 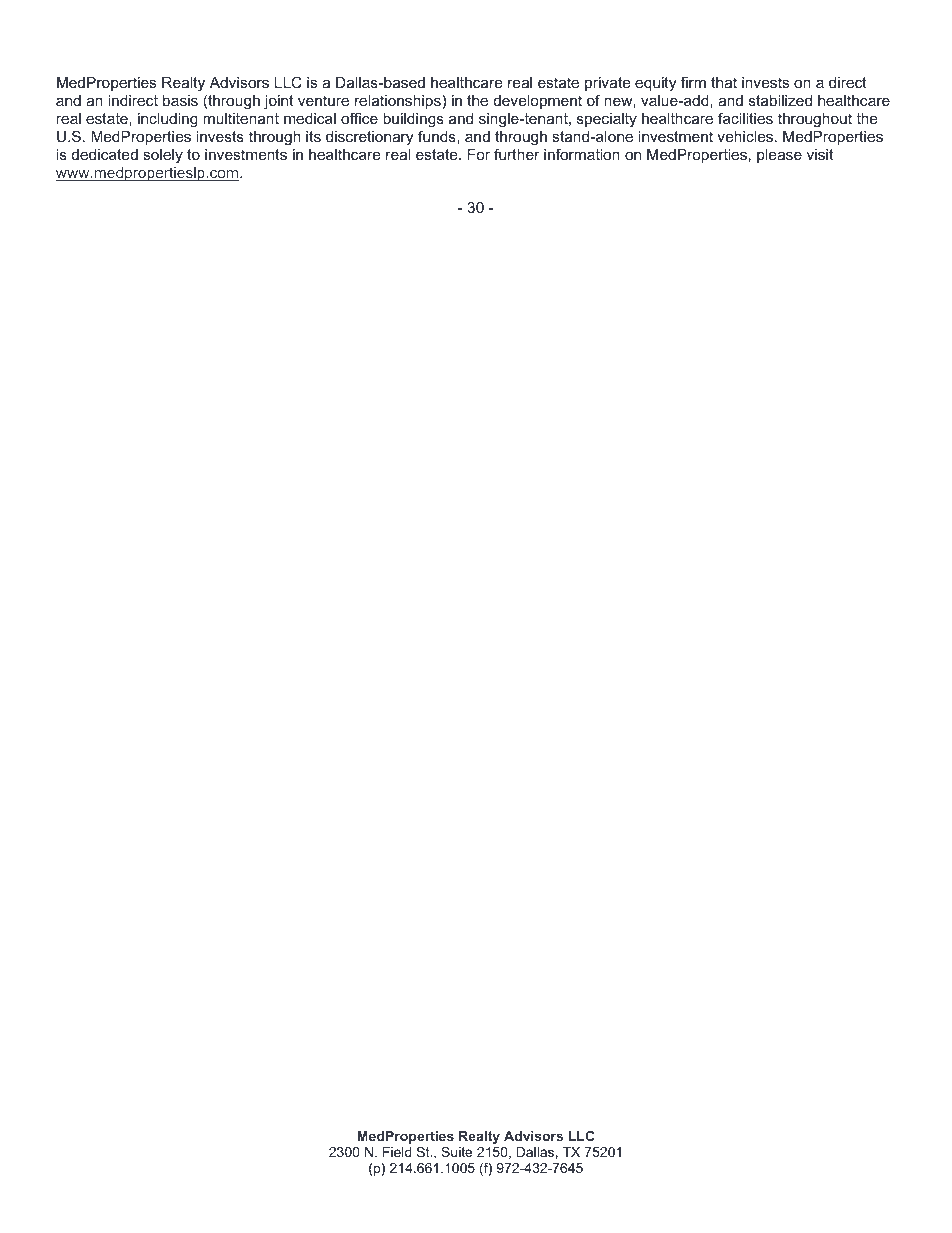 I want to click on visit, so click(x=820, y=154).
